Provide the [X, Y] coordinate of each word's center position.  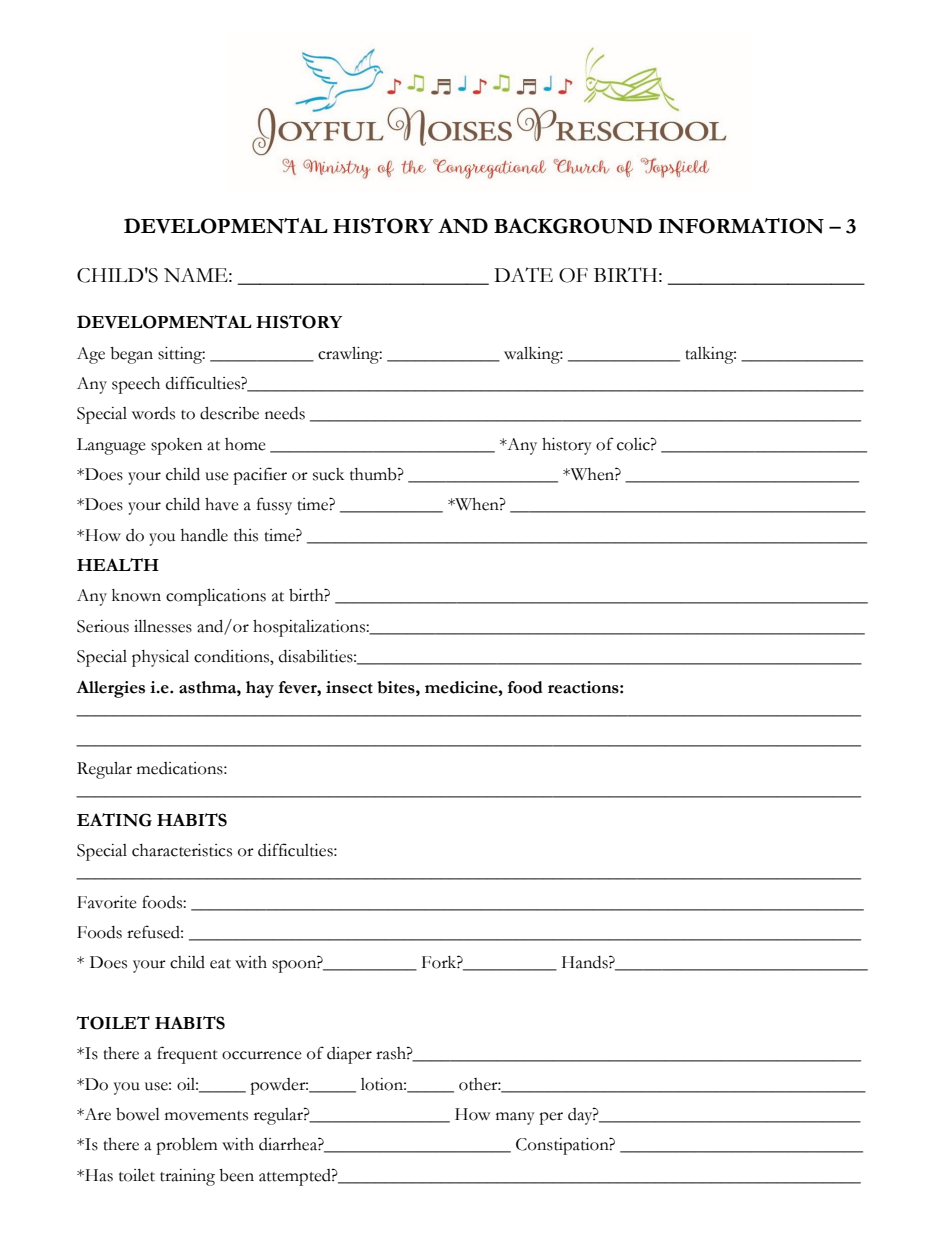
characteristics [182, 850]
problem [187, 1146]
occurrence [262, 1055]
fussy [274, 506]
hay [260, 689]
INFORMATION [741, 226]
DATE [523, 274]
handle [204, 535]
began [131, 355]
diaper [349, 1055]
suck [328, 474]
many [515, 1118]
